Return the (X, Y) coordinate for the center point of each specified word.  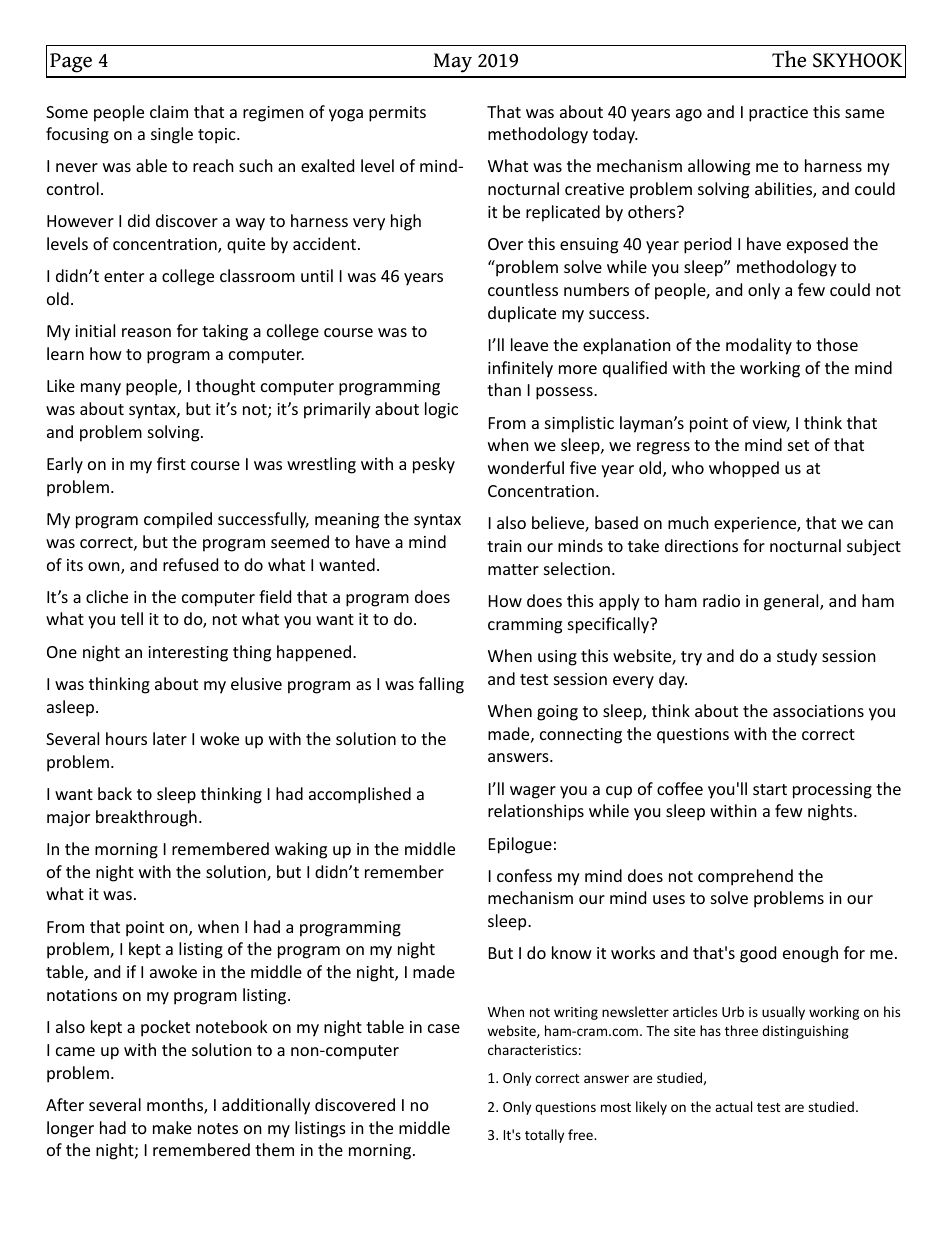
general (792, 602)
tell (132, 618)
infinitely (520, 369)
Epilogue (520, 845)
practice (778, 114)
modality (759, 346)
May (452, 63)
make (172, 1127)
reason (146, 332)
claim (169, 111)
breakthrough (146, 818)
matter (513, 569)
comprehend (745, 877)
